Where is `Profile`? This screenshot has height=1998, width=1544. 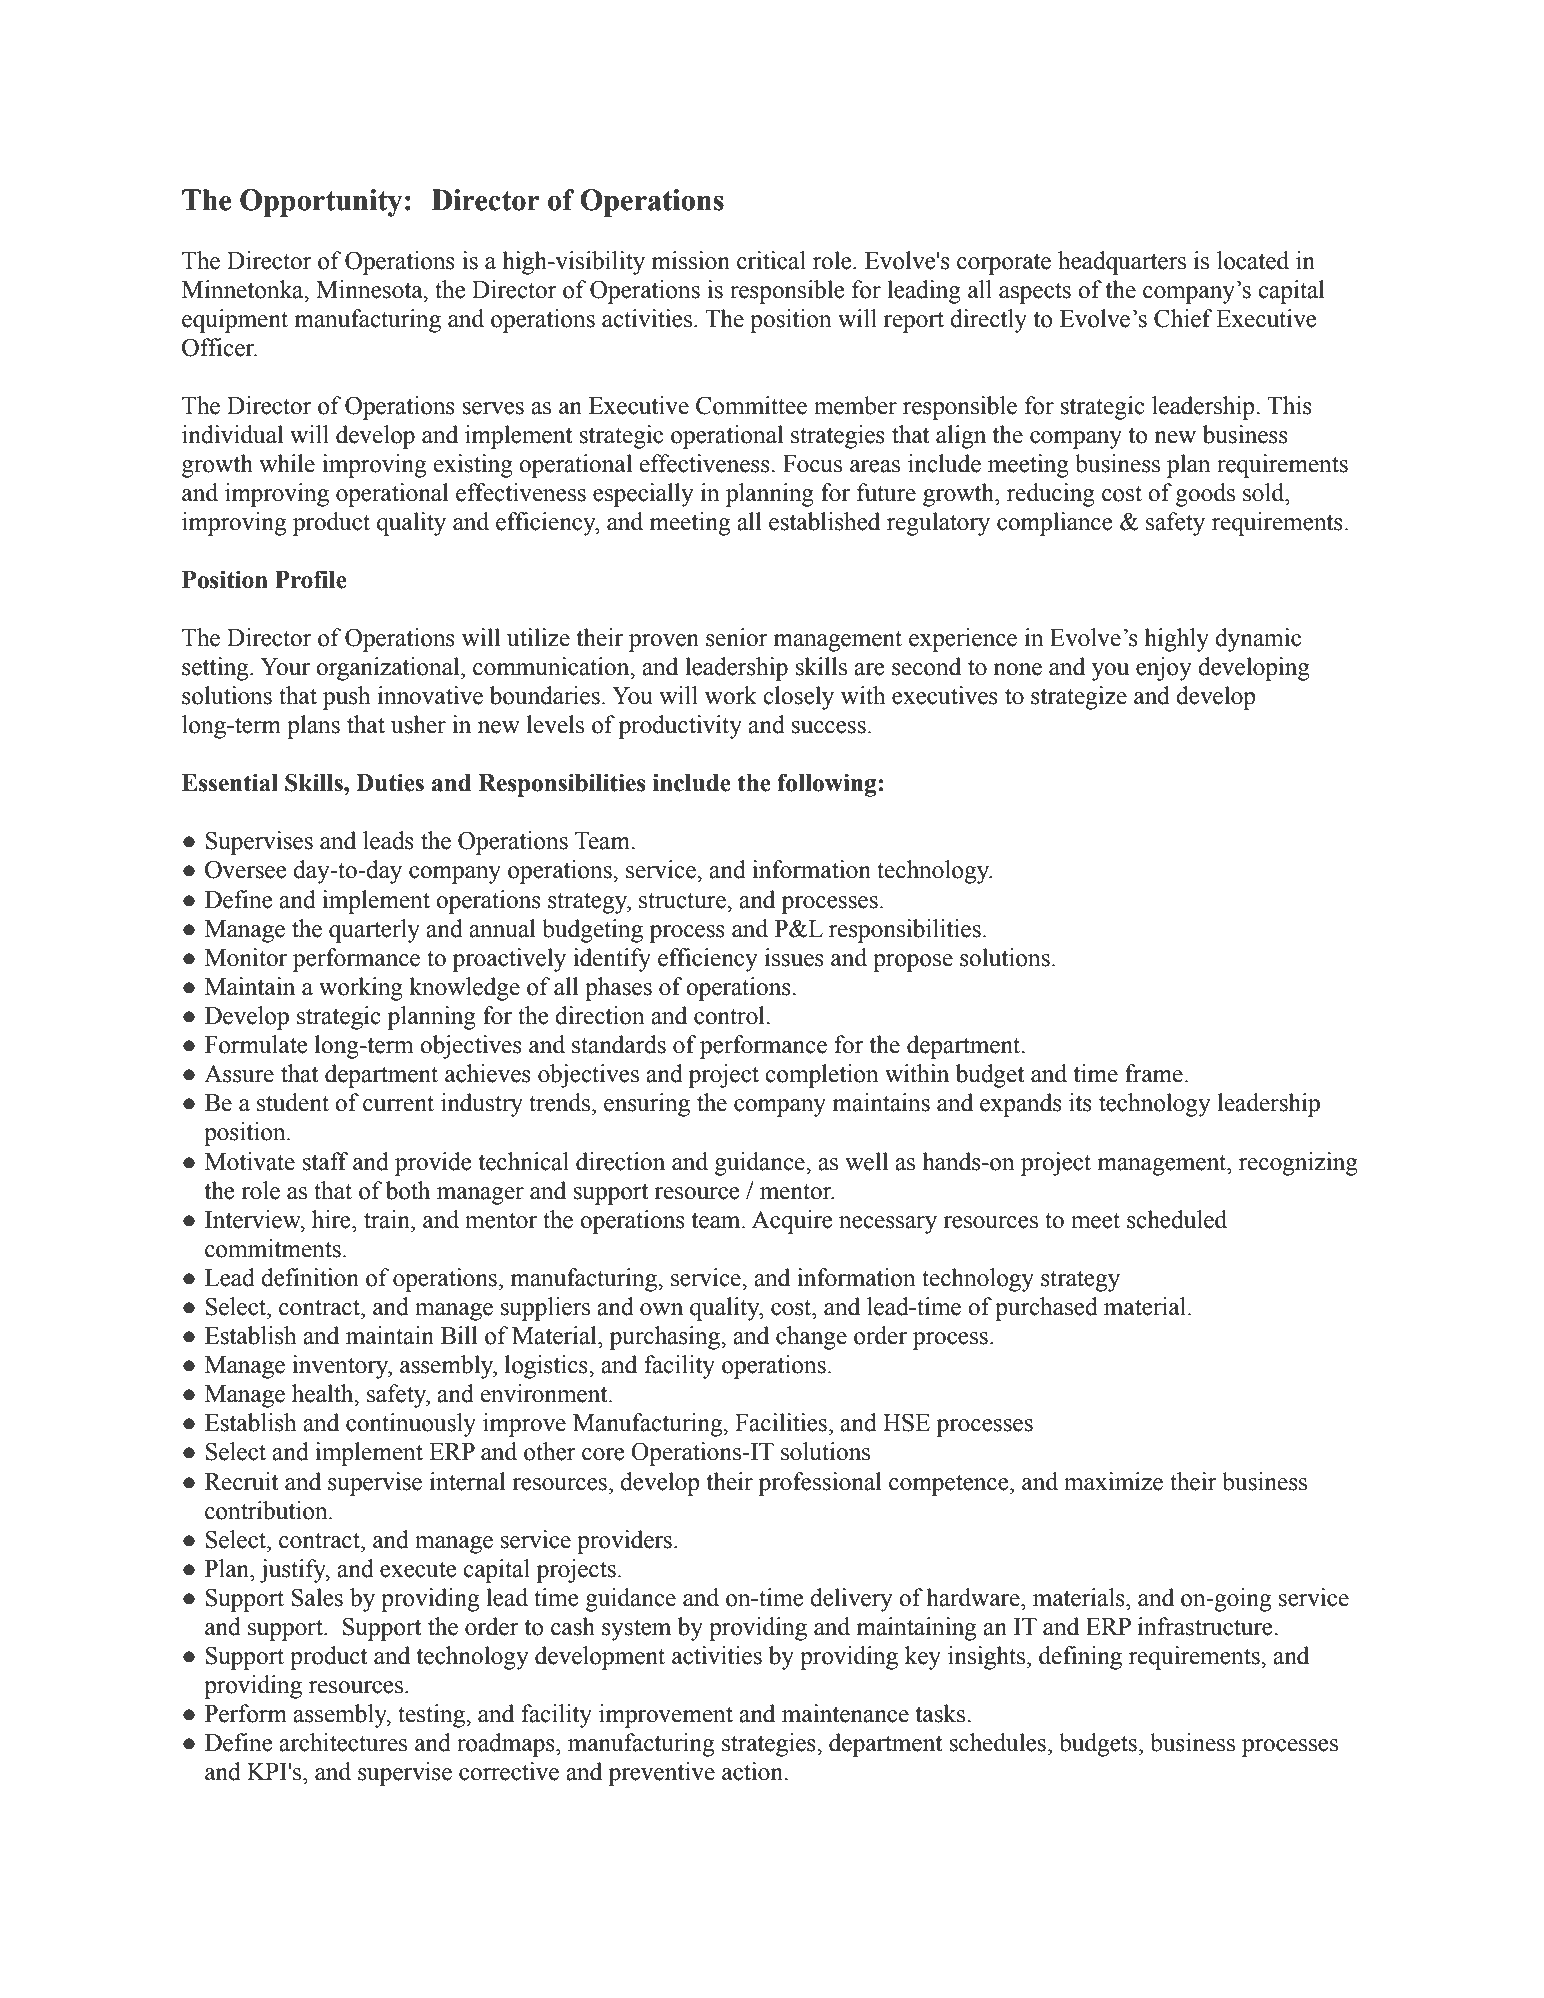 Profile is located at coordinates (311, 579).
